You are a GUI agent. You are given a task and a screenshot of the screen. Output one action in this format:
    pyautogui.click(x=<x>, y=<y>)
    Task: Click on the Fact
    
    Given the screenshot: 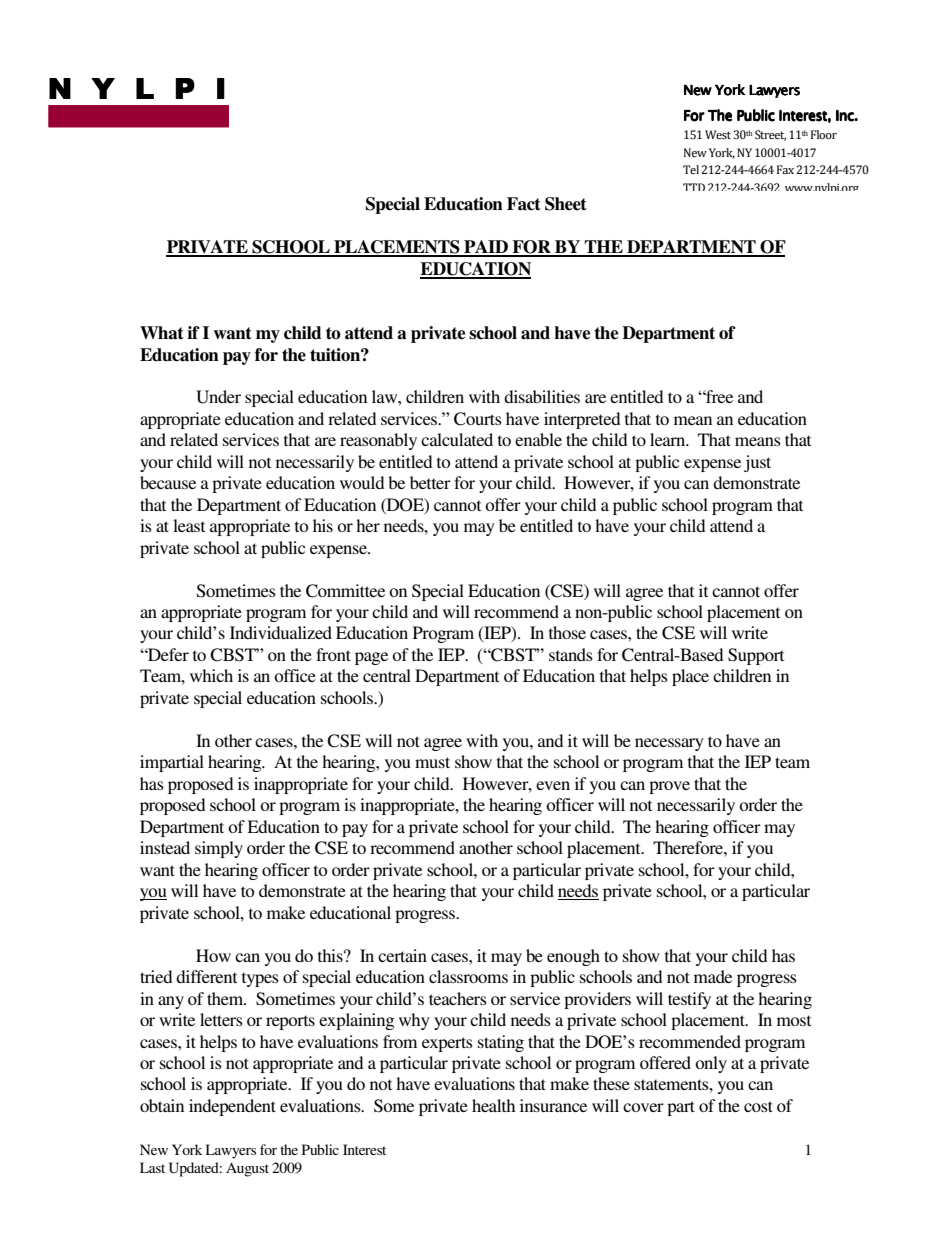 What is the action you would take?
    pyautogui.click(x=524, y=204)
